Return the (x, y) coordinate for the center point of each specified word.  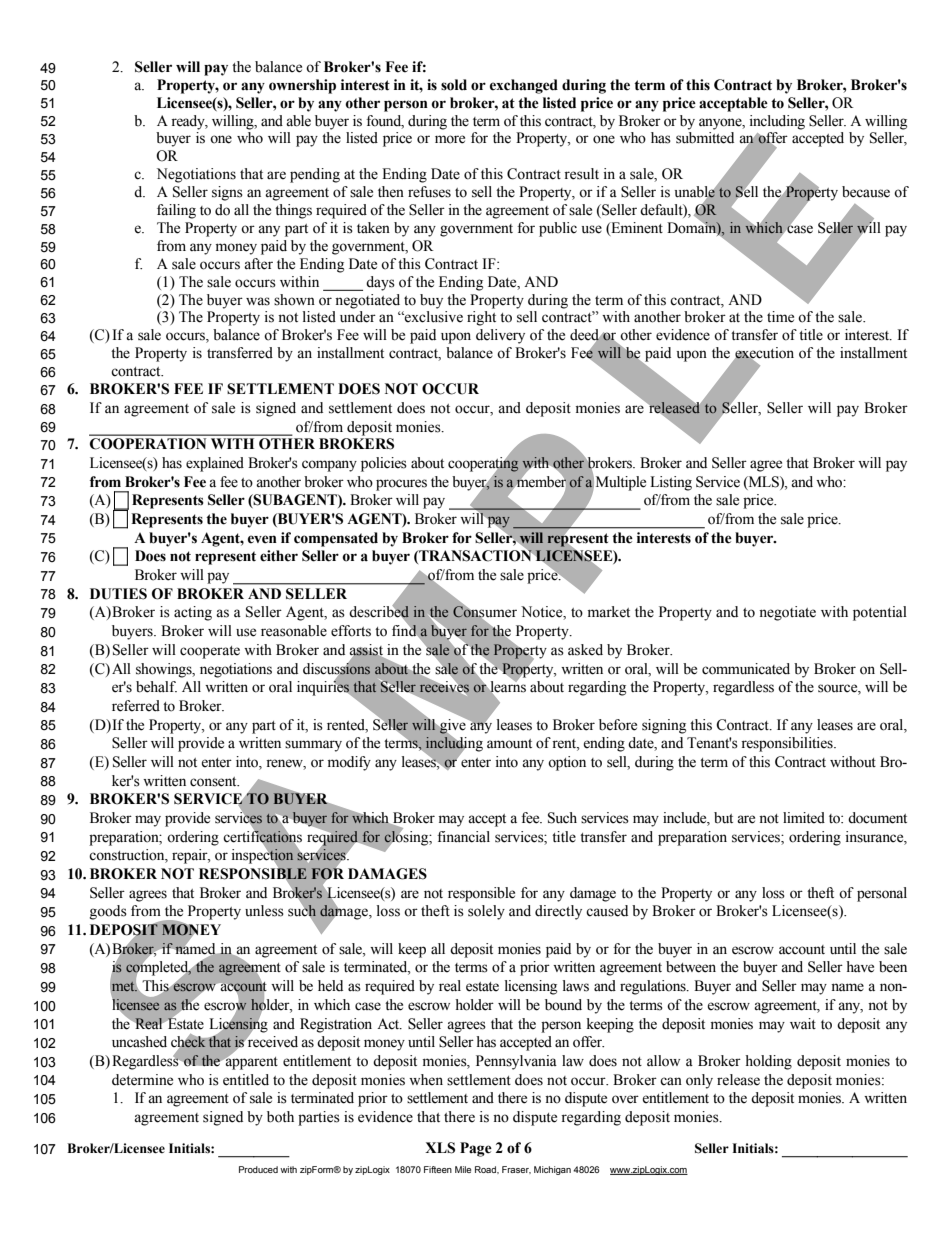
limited (804, 818)
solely (486, 912)
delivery (500, 336)
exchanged (524, 86)
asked (585, 650)
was (258, 301)
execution (763, 354)
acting (193, 613)
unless (264, 911)
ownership (302, 86)
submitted (705, 138)
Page (476, 1149)
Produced (258, 1169)
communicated (746, 669)
